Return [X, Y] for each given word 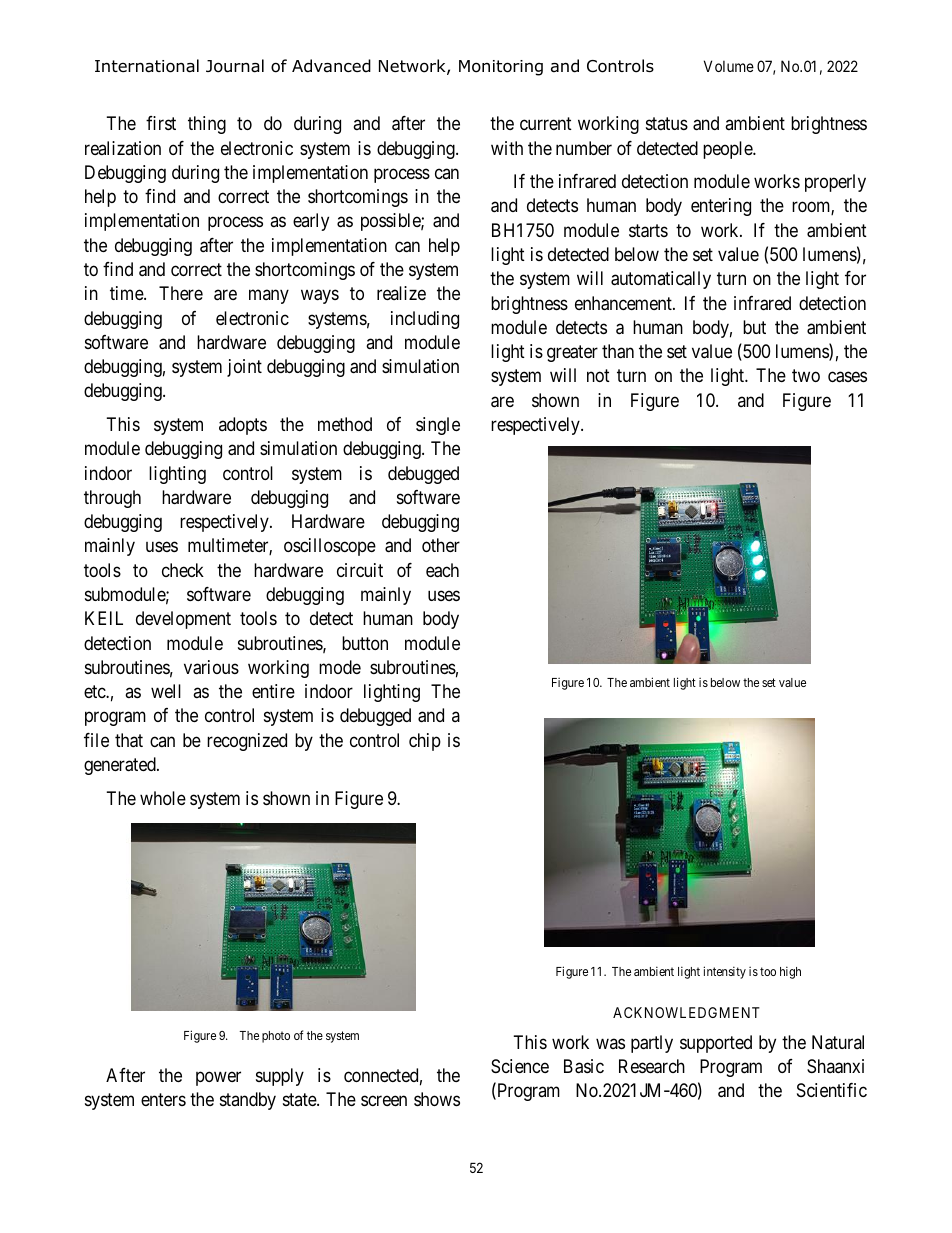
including [425, 320]
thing [207, 125]
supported [716, 1044]
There [181, 293]
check [183, 570]
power [218, 1078]
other [441, 545]
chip [425, 742]
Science [520, 1066]
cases [847, 377]
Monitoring [501, 68]
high [790, 972]
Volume [729, 66]
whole [163, 798]
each [442, 570]
